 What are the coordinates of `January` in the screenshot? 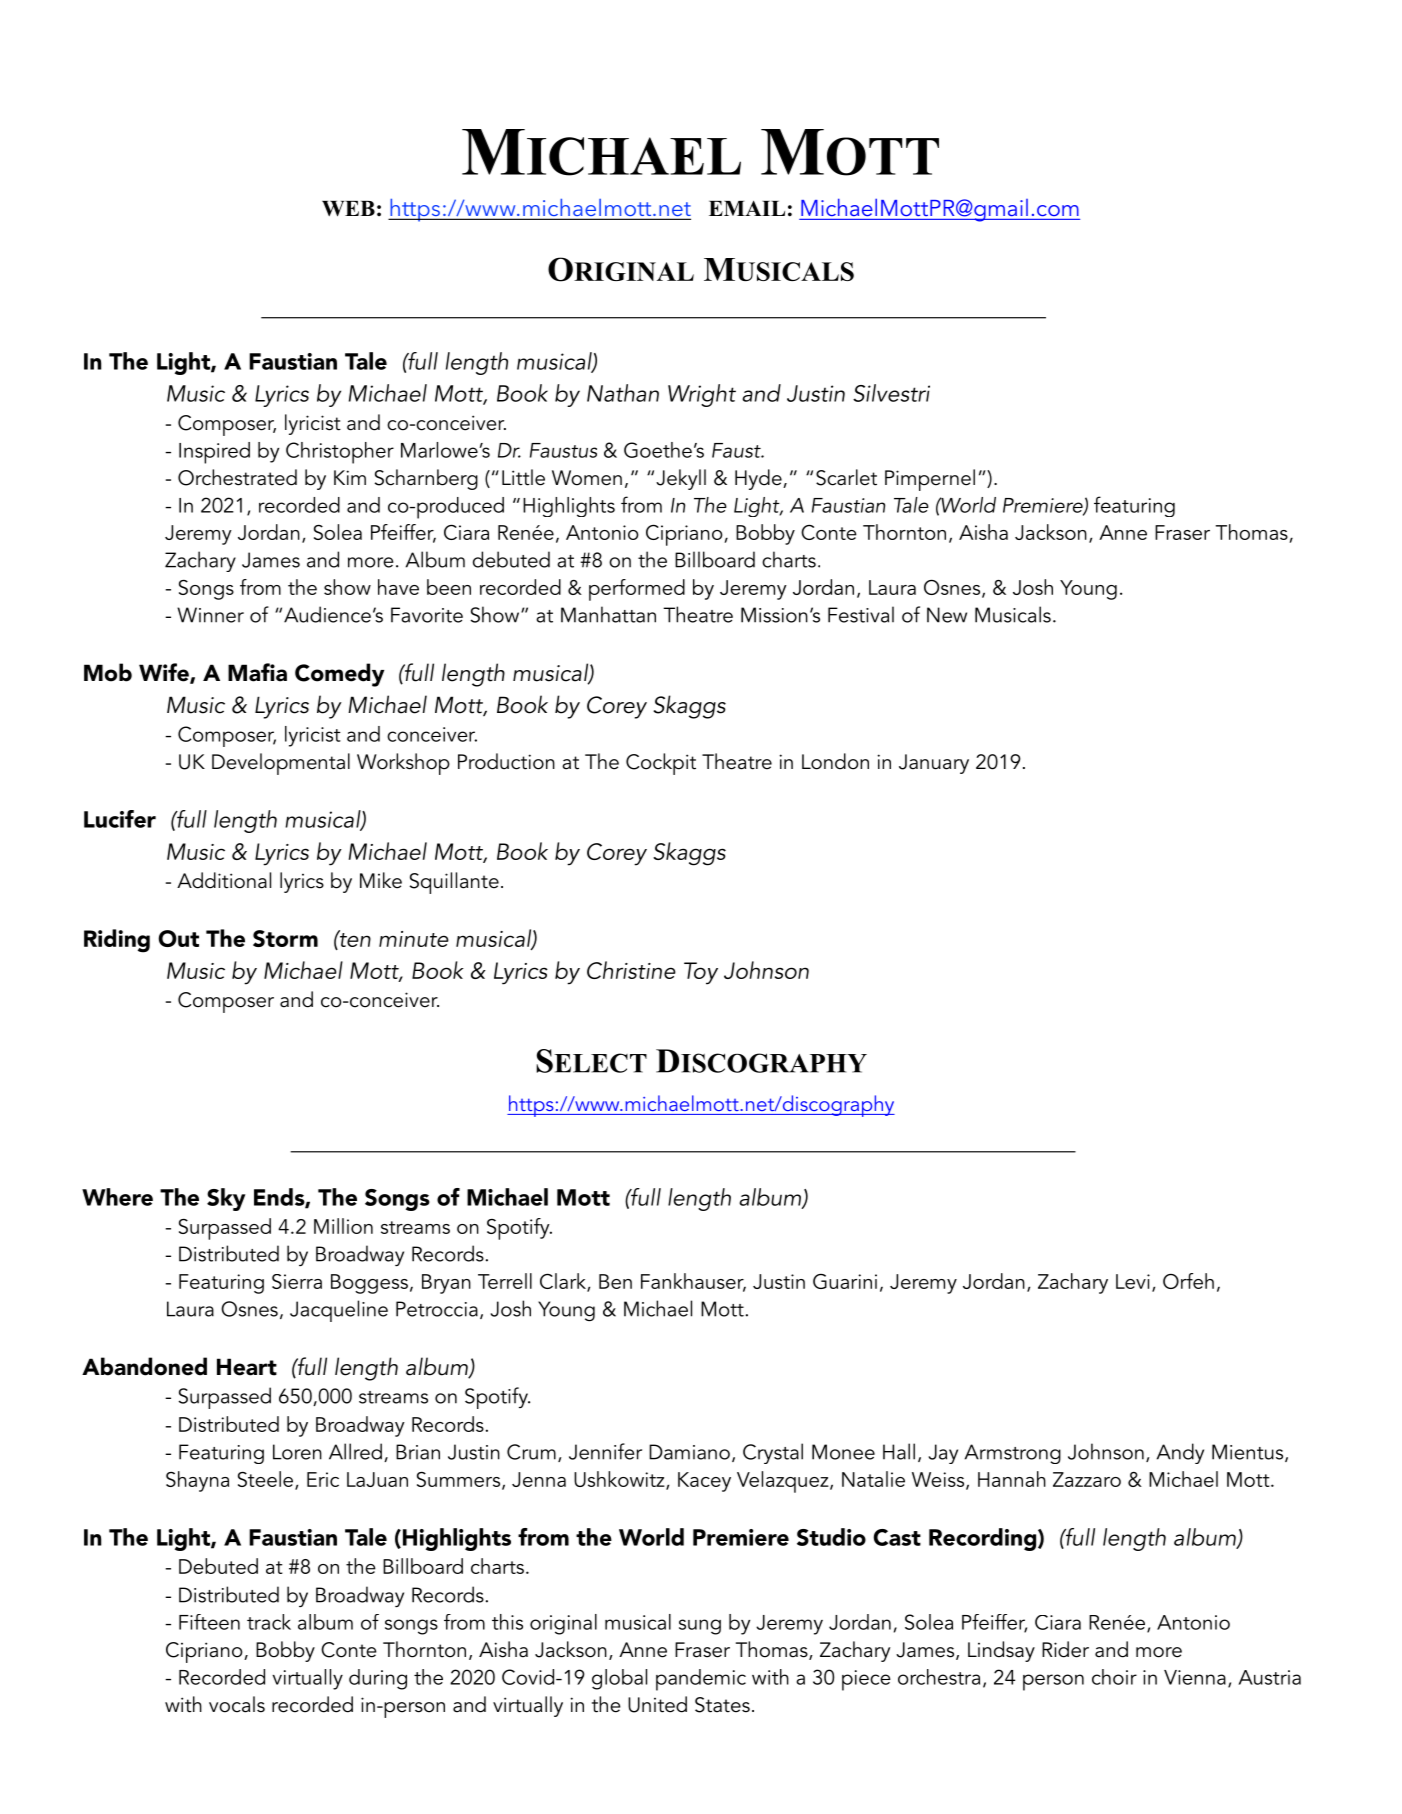 It's located at (934, 764).
